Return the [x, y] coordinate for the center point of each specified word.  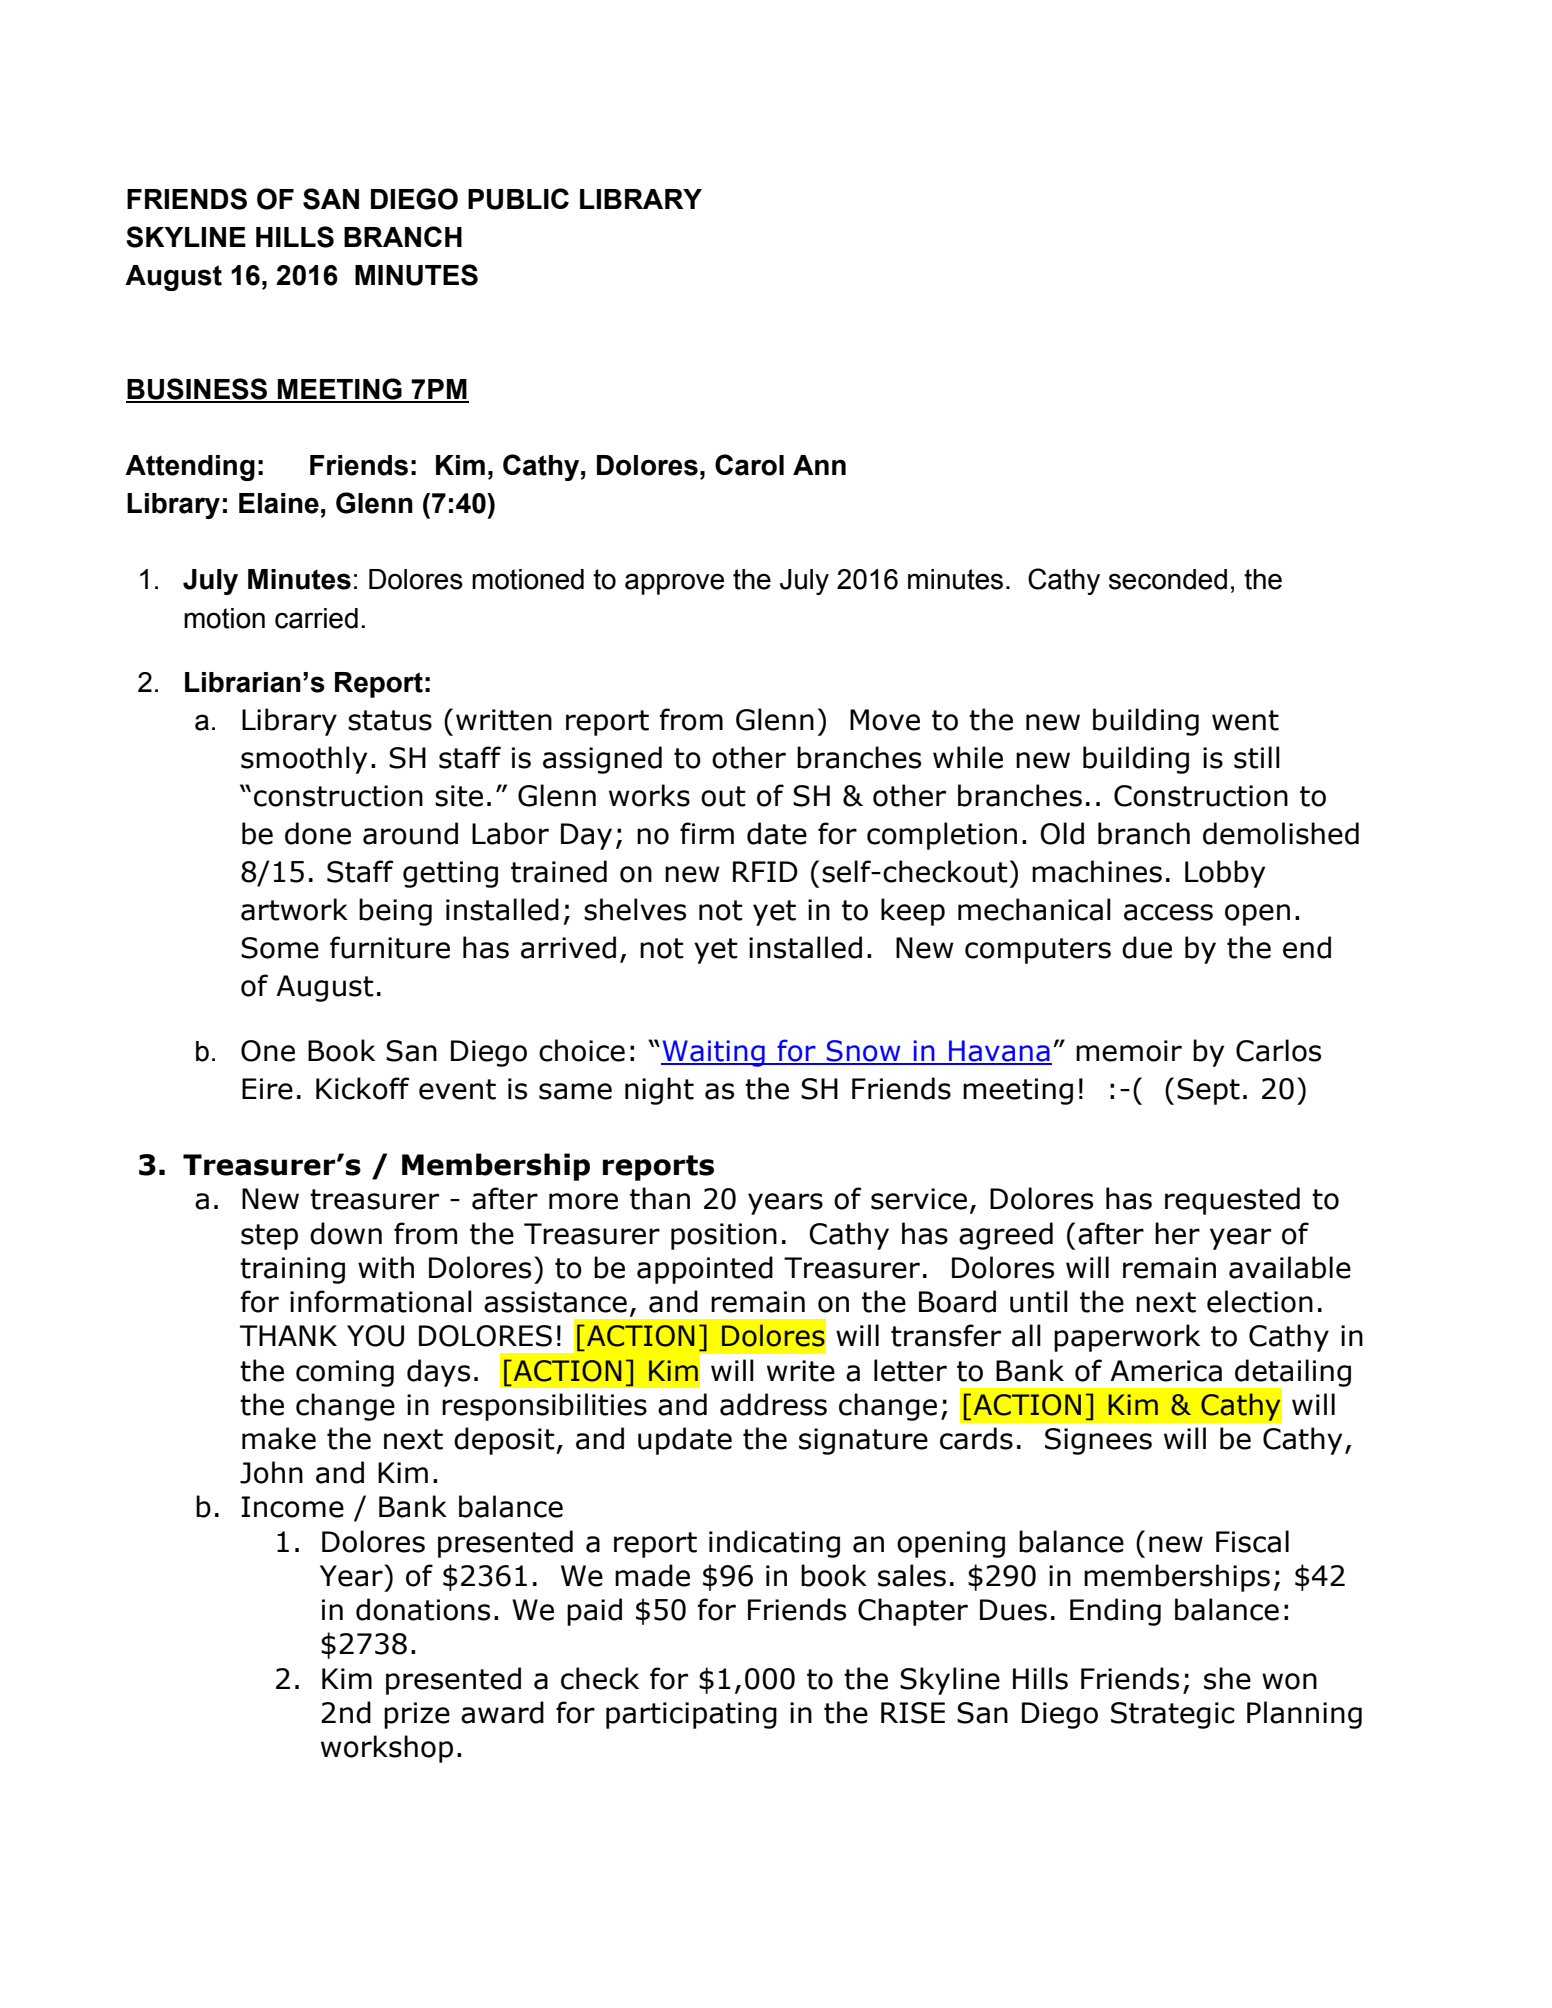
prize [417, 1715]
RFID [765, 871]
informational [381, 1301]
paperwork [1127, 1338]
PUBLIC [518, 199]
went [1245, 720]
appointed [705, 1270]
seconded [1168, 579]
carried [316, 618]
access [1168, 912]
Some [280, 948]
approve [674, 584]
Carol [749, 465]
